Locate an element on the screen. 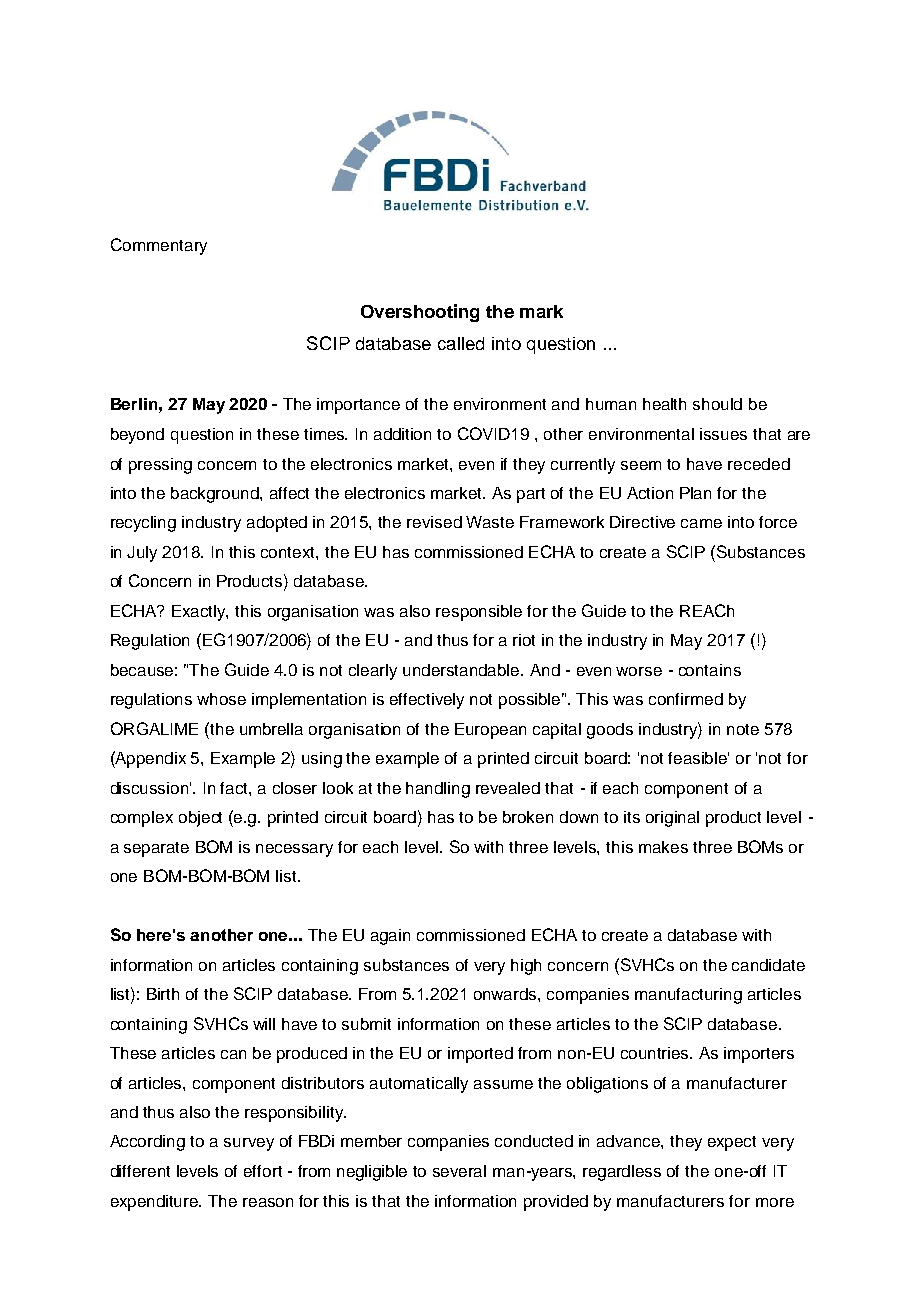 The height and width of the screenshot is (1308, 924). note is located at coordinates (743, 729).
